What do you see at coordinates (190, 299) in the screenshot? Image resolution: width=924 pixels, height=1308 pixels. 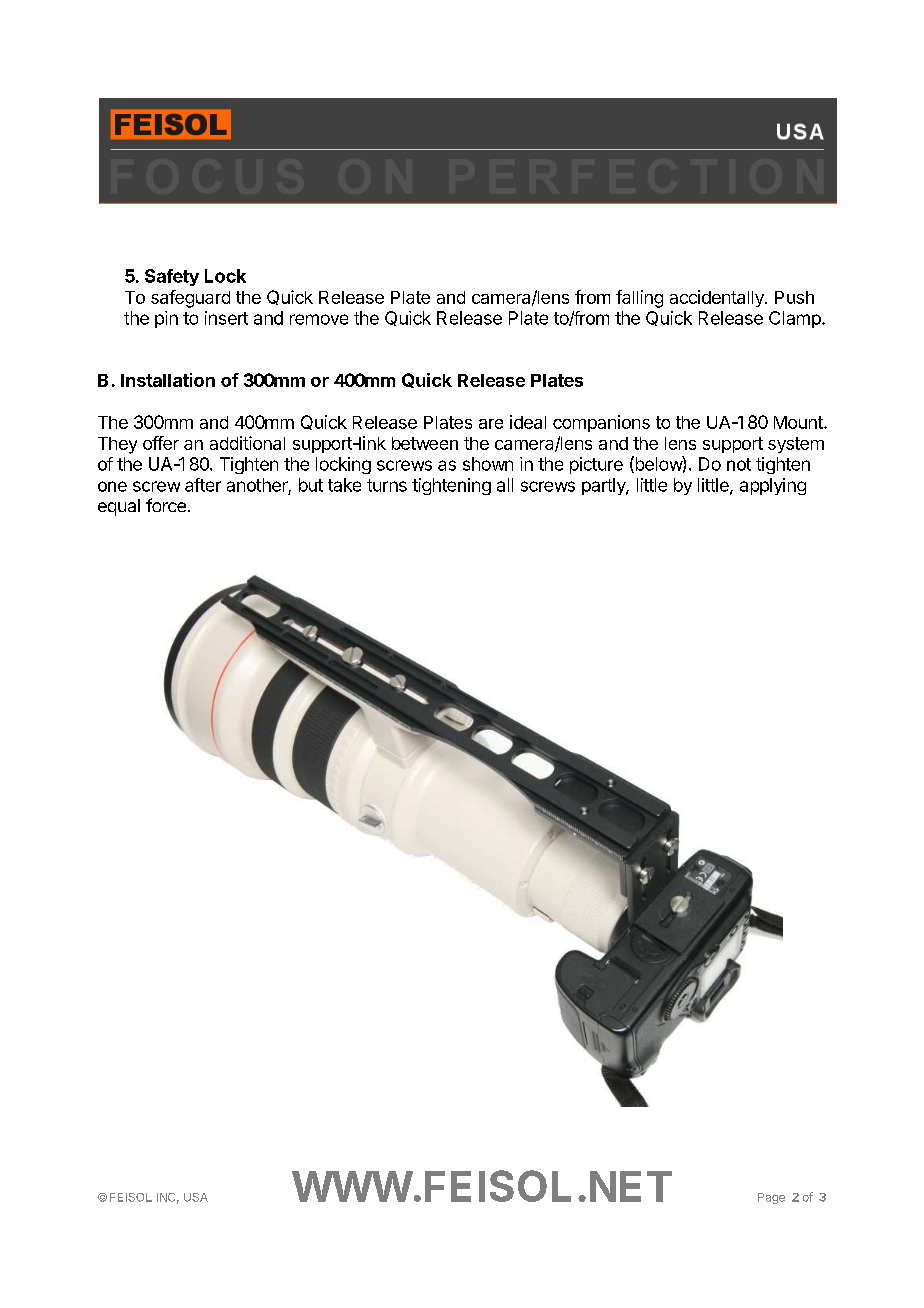 I see `safeguard` at bounding box center [190, 299].
